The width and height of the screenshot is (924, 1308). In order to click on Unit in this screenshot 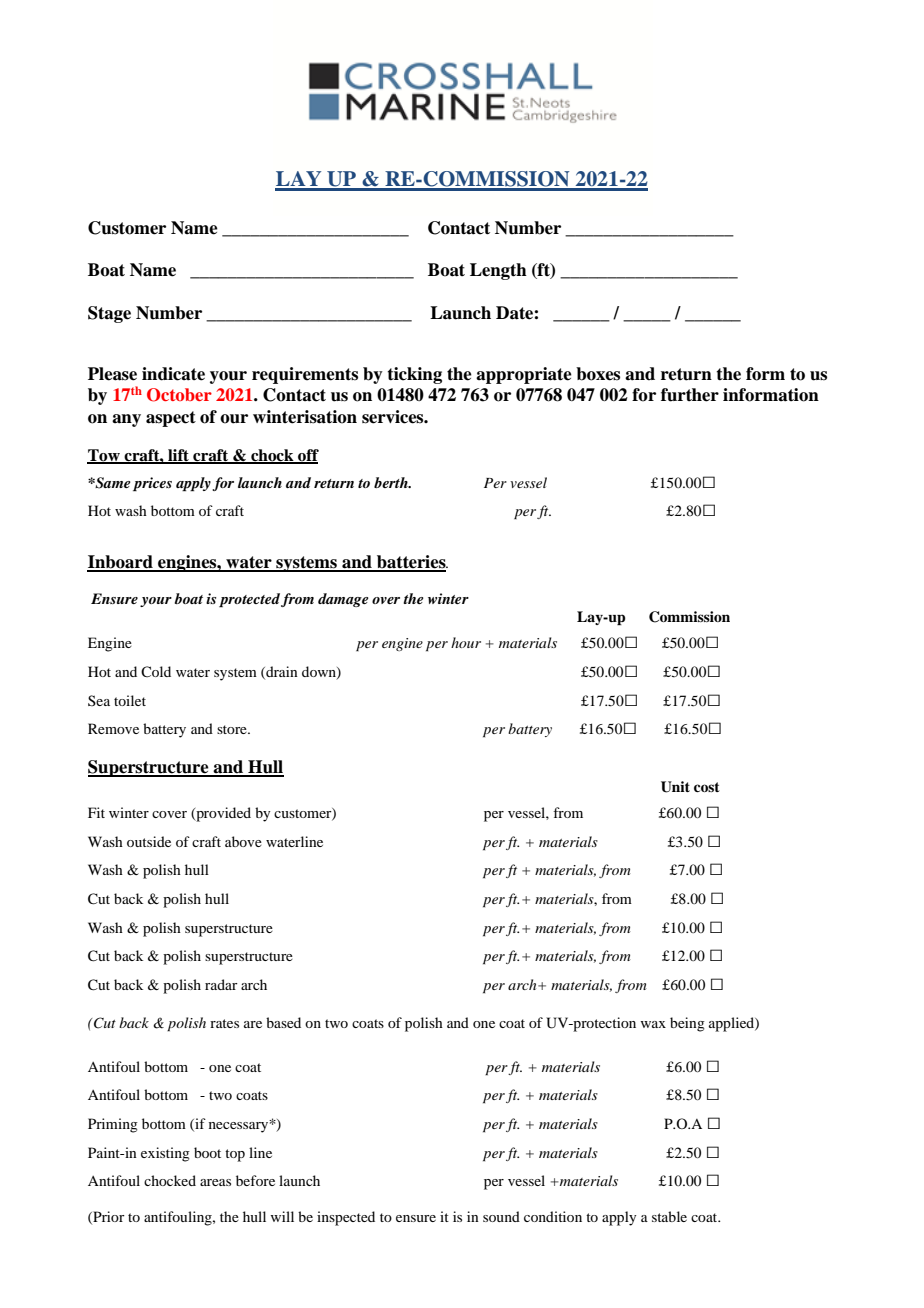, I will do `click(675, 787)`.
